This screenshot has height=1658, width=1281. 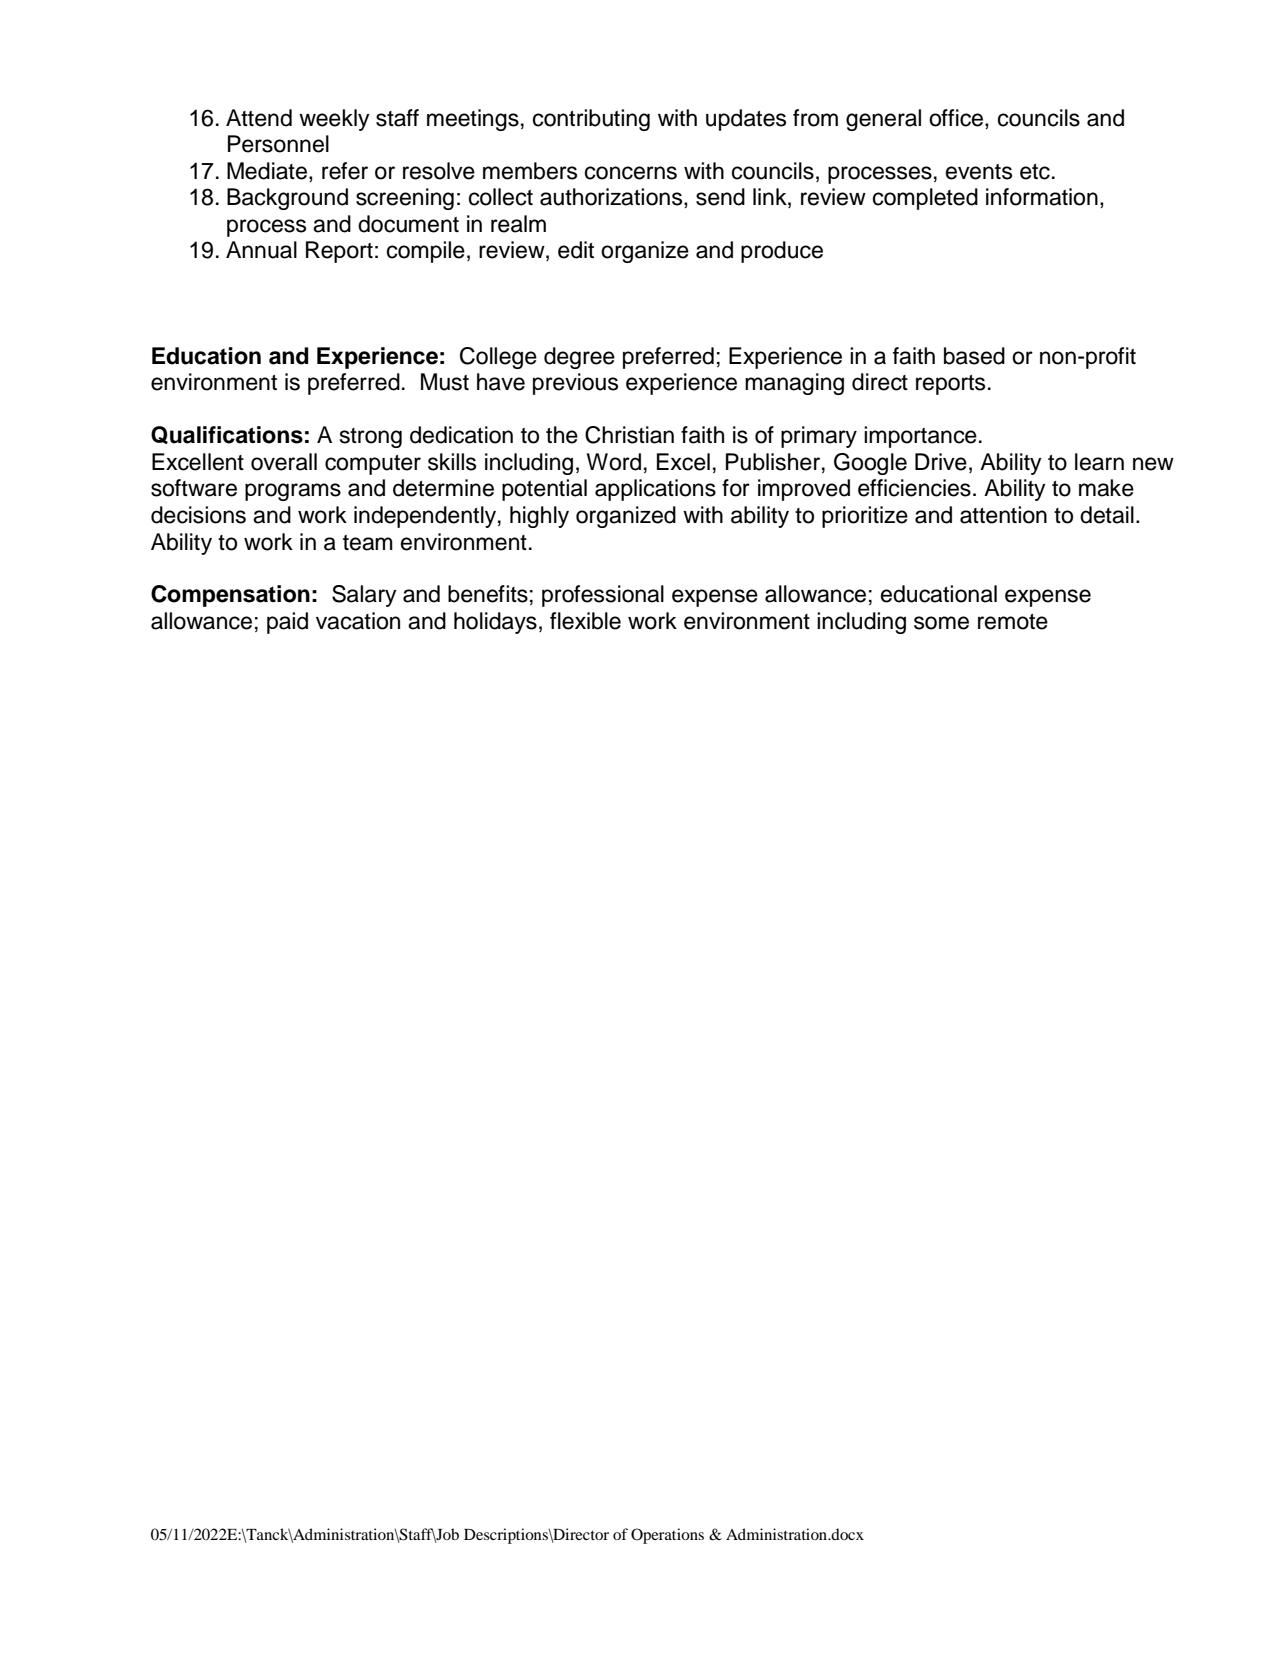 What do you see at coordinates (631, 173) in the screenshot?
I see `concerns` at bounding box center [631, 173].
